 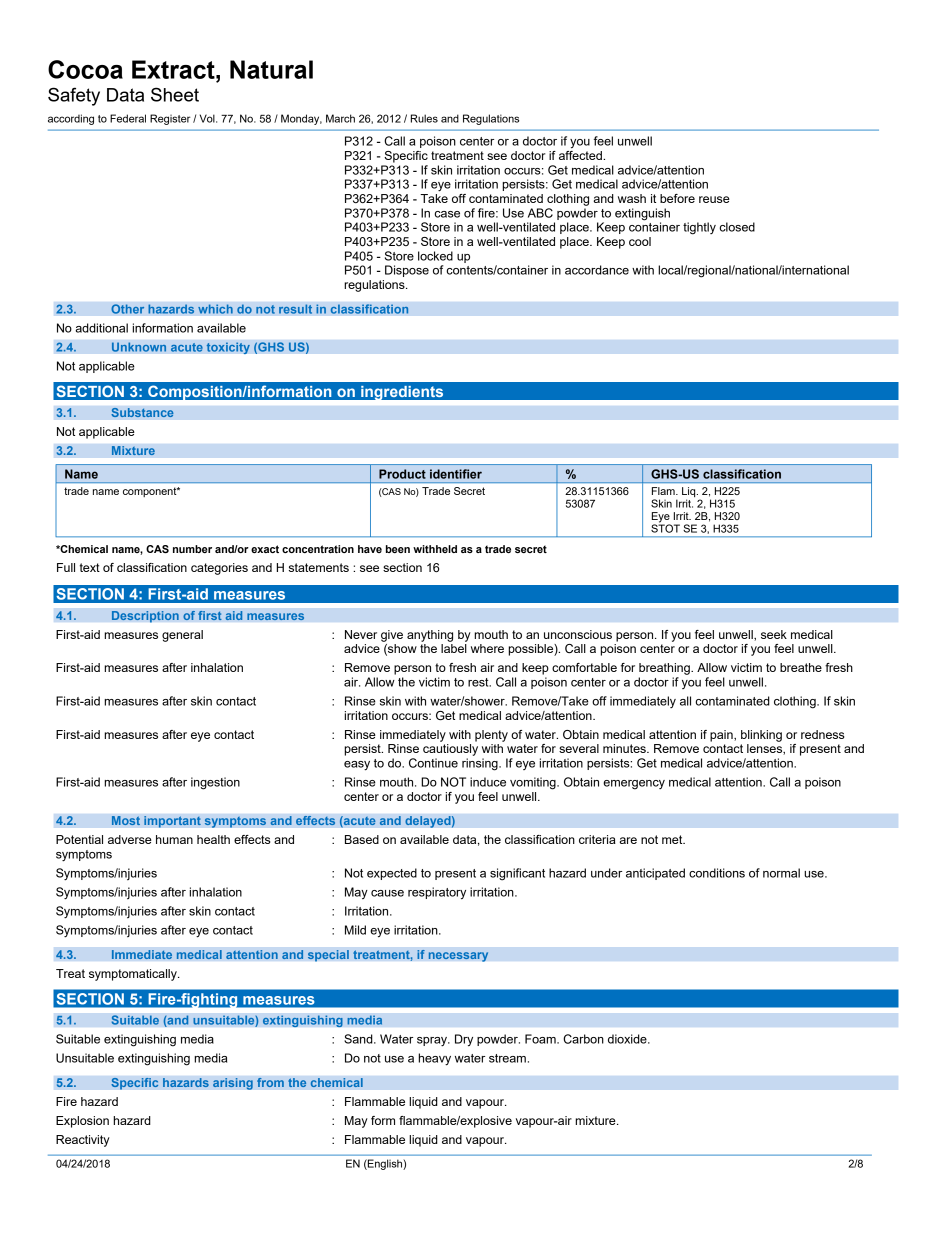 What do you see at coordinates (433, 763) in the image?
I see `Continue` at bounding box center [433, 763].
